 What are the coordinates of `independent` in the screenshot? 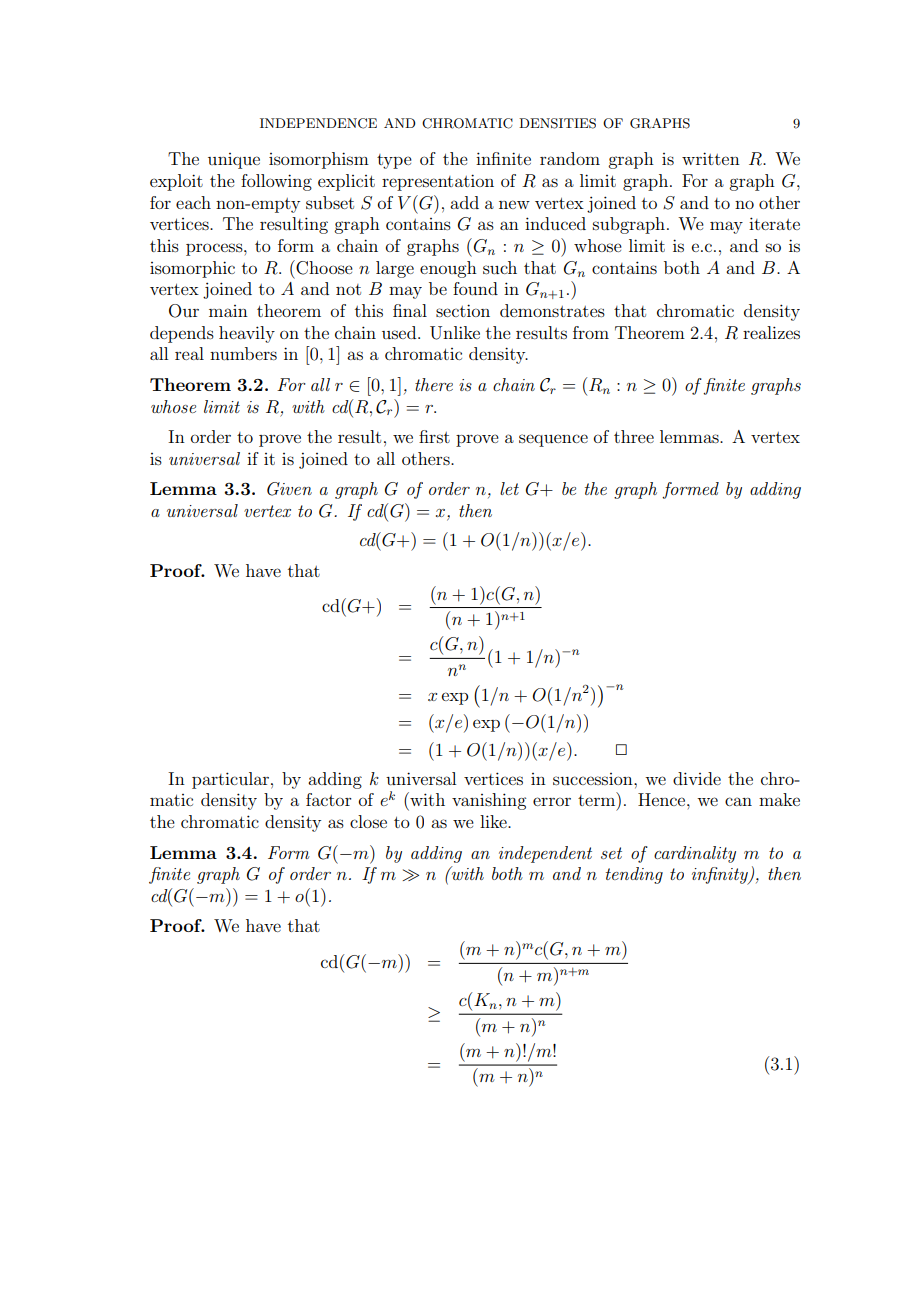 It's located at (545, 854).
